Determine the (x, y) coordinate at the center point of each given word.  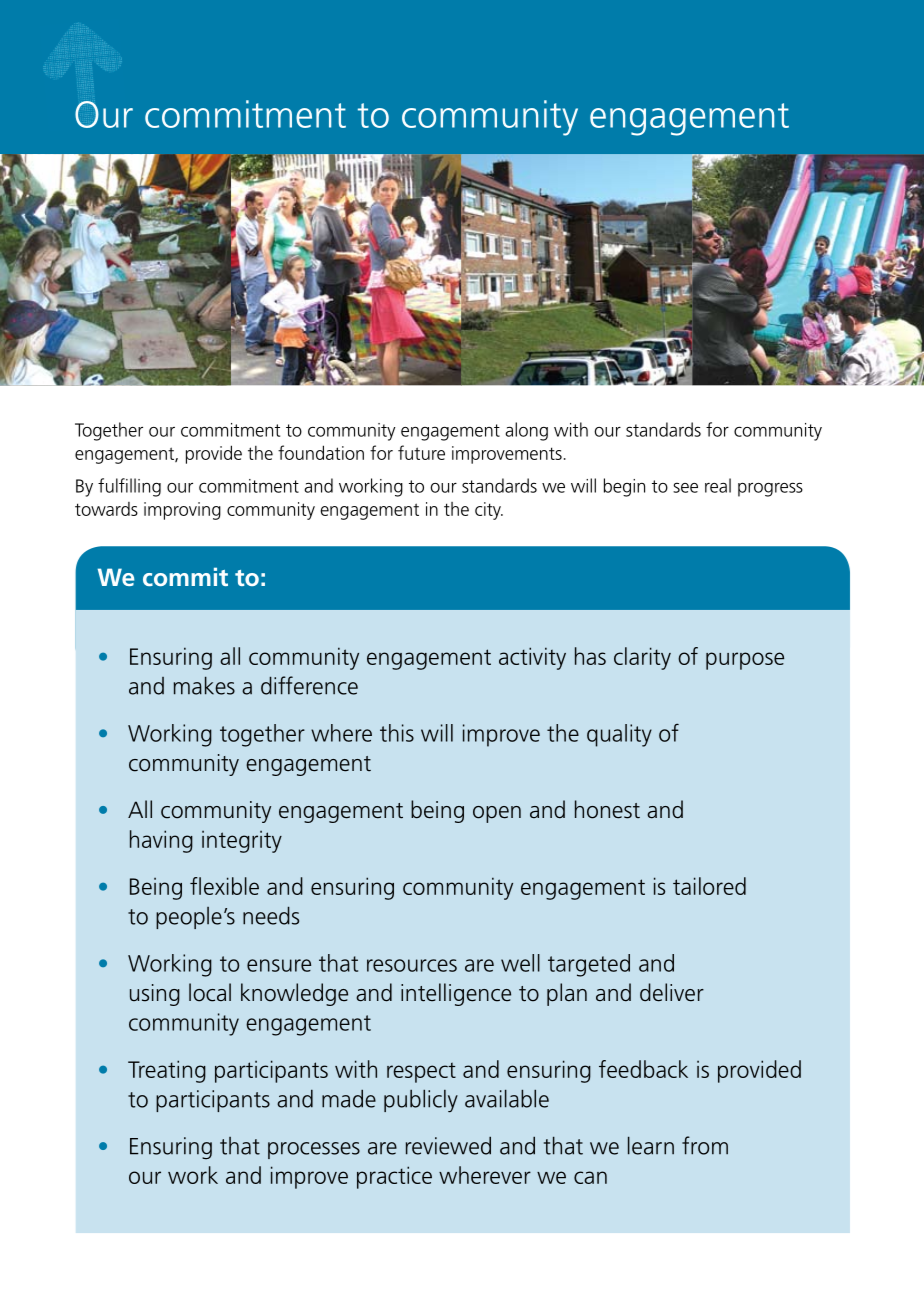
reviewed (448, 1145)
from (705, 1145)
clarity (642, 658)
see (685, 488)
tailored (709, 886)
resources (412, 965)
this (397, 733)
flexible (224, 886)
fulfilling (129, 487)
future (421, 452)
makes (204, 685)
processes (314, 1150)
